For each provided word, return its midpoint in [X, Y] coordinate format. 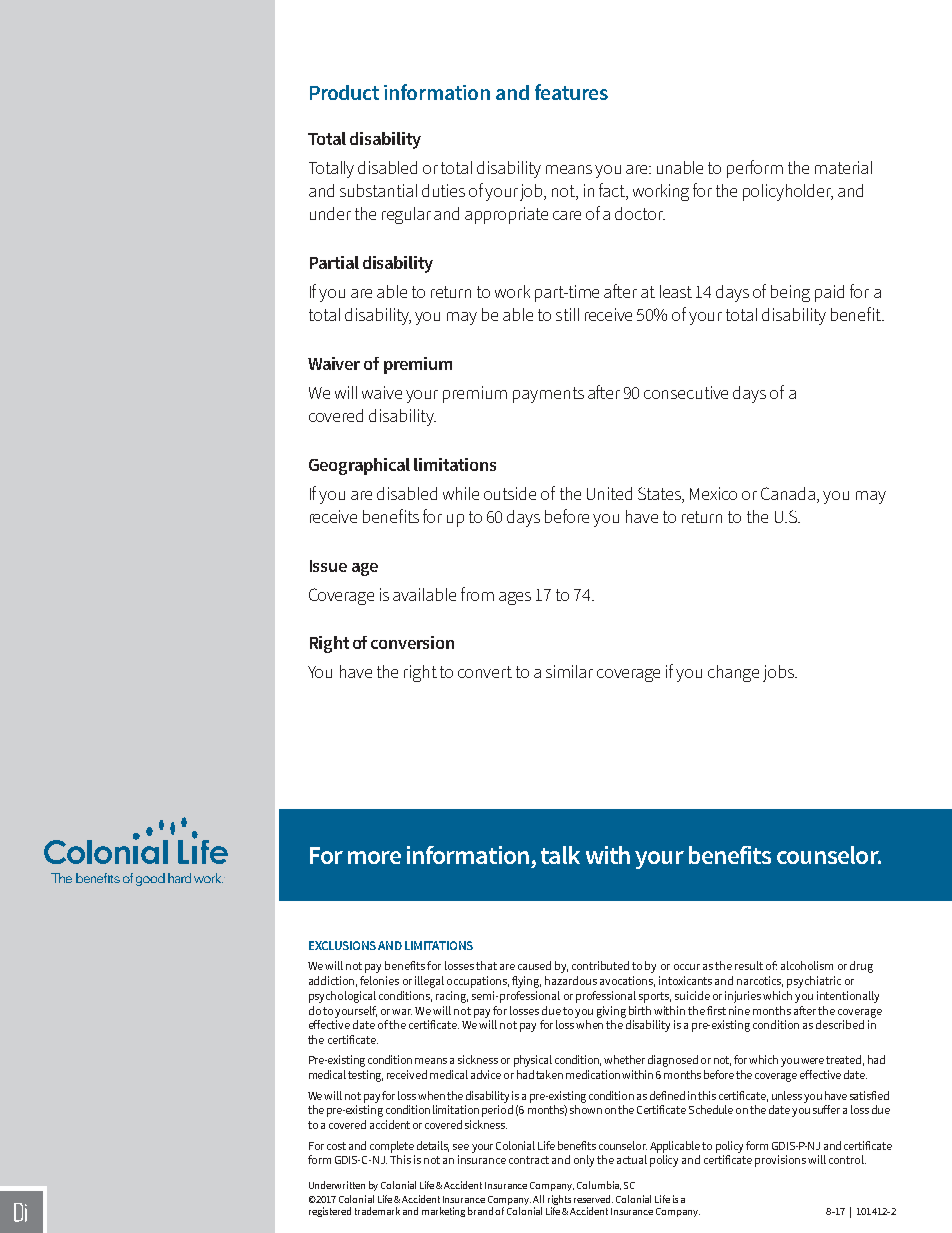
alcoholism [807, 965]
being [790, 293]
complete [392, 1147]
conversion [412, 642]
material [843, 167]
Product [344, 92]
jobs [780, 673]
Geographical [359, 466]
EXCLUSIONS [342, 945]
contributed [600, 965]
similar [569, 671]
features [571, 92]
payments [548, 395]
